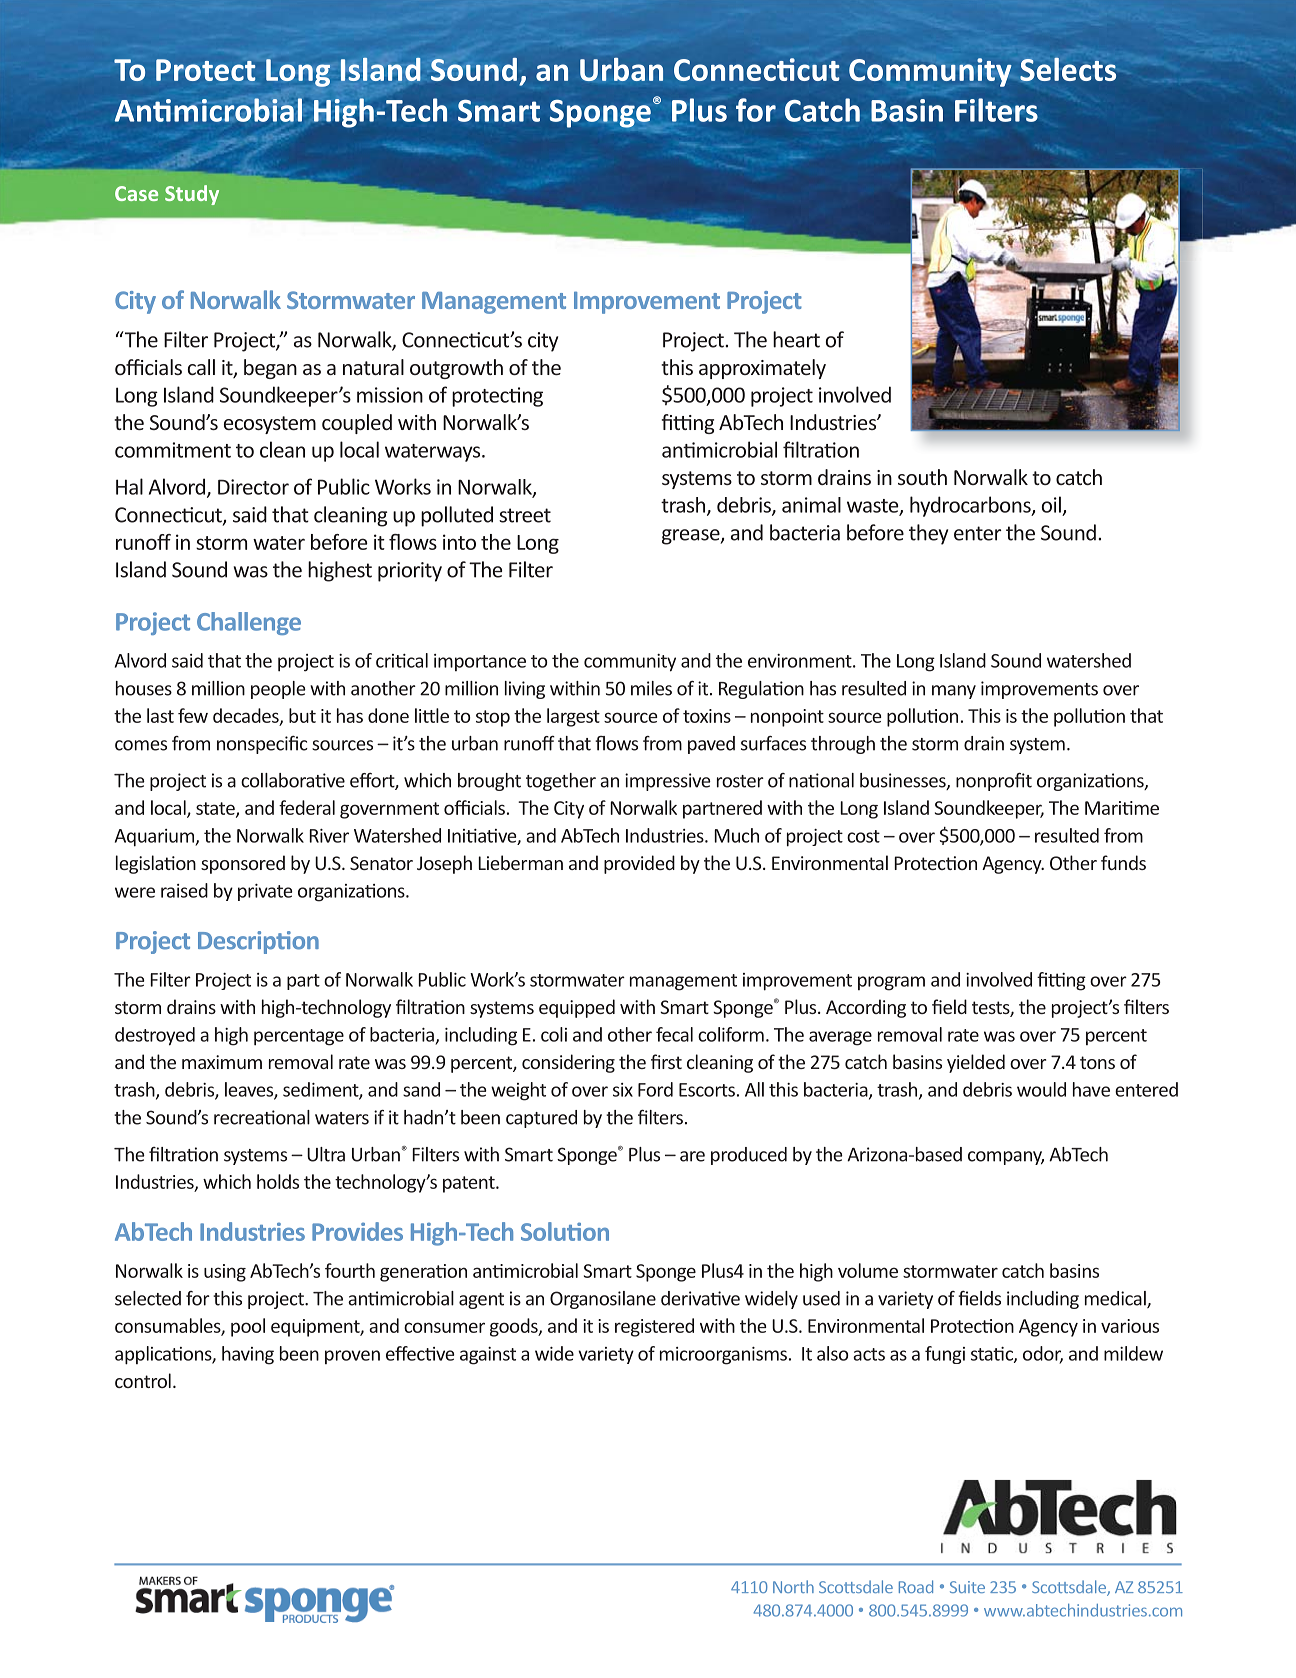 Image resolution: width=1296 pixels, height=1678 pixels. I want to click on provided, so click(639, 864).
